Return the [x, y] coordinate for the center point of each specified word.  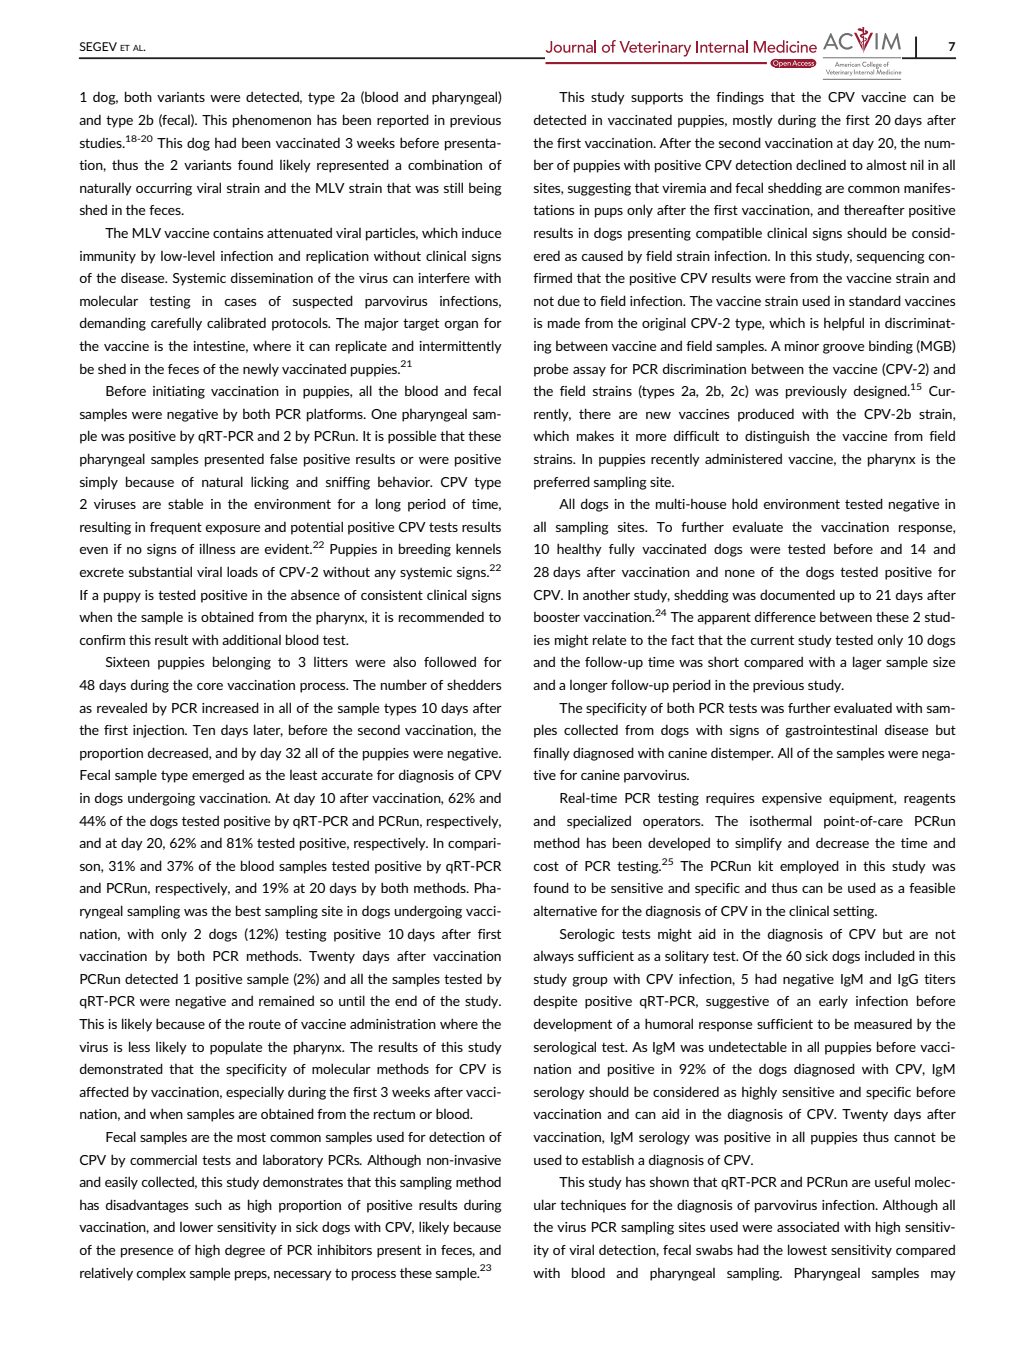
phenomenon [272, 121]
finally [551, 754]
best [248, 910]
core [210, 686]
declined [821, 164]
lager [867, 663]
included [890, 955]
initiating [179, 392]
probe [551, 370]
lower [196, 1227]
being [485, 189]
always [553, 957]
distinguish [777, 437]
